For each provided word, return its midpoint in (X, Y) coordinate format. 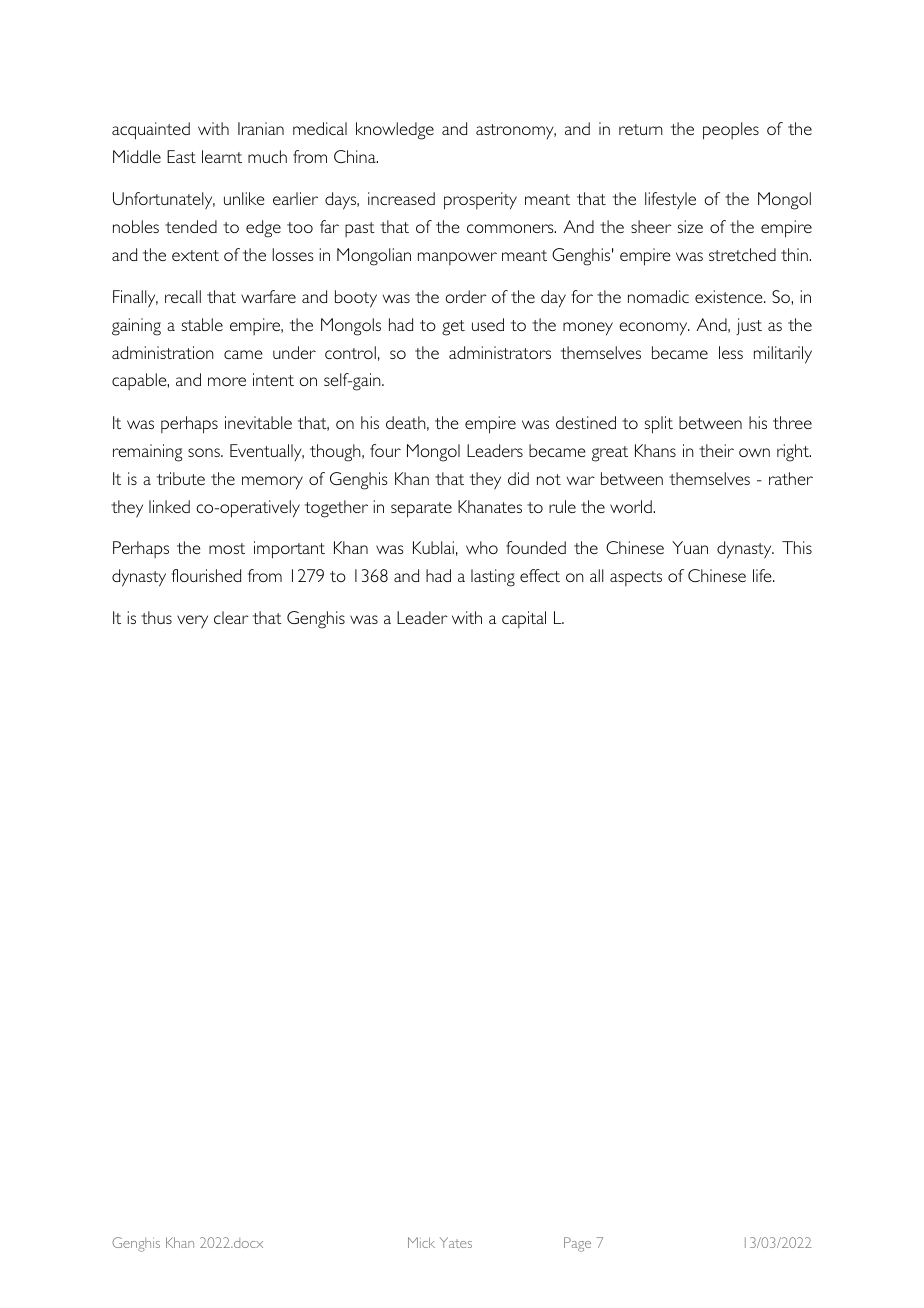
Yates (456, 1242)
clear (231, 617)
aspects (636, 578)
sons (205, 452)
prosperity (480, 201)
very (192, 622)
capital (524, 619)
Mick (421, 1242)
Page (577, 1244)
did (518, 478)
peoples (731, 131)
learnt (222, 156)
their (716, 450)
